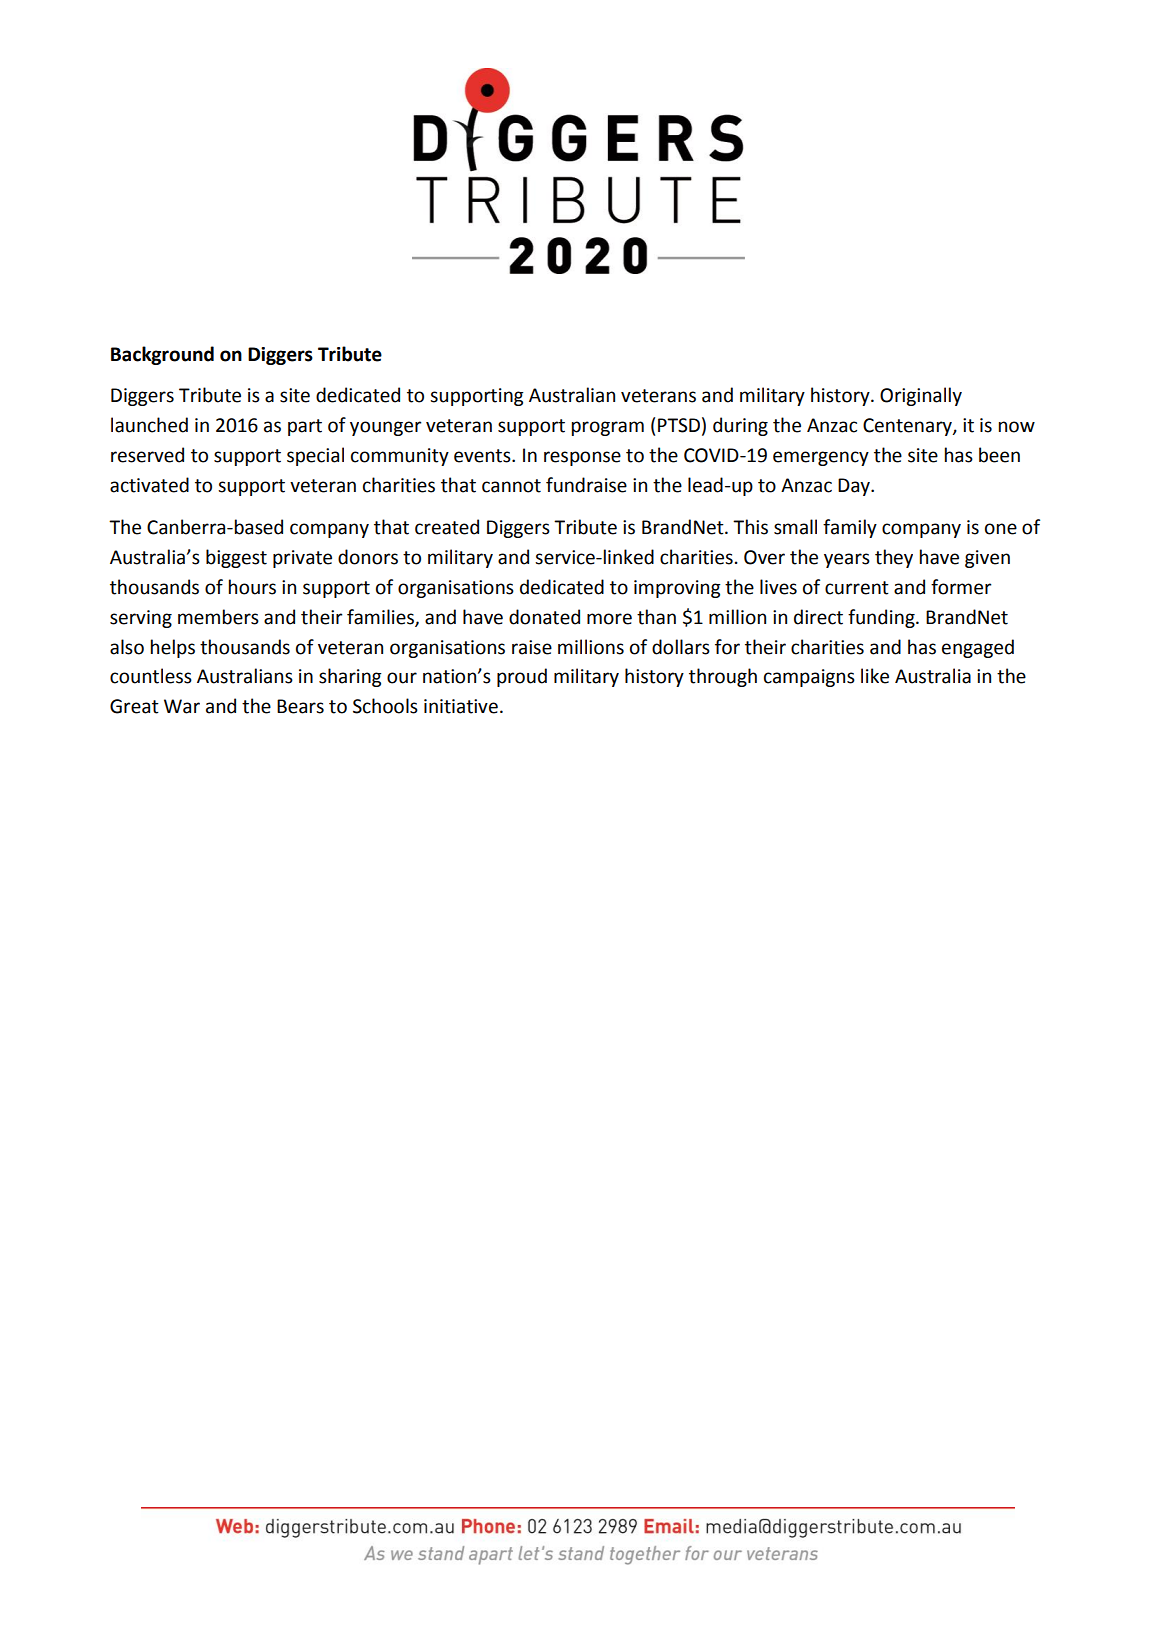 The width and height of the image is (1154, 1633). What do you see at coordinates (677, 589) in the image?
I see `improving` at bounding box center [677, 589].
